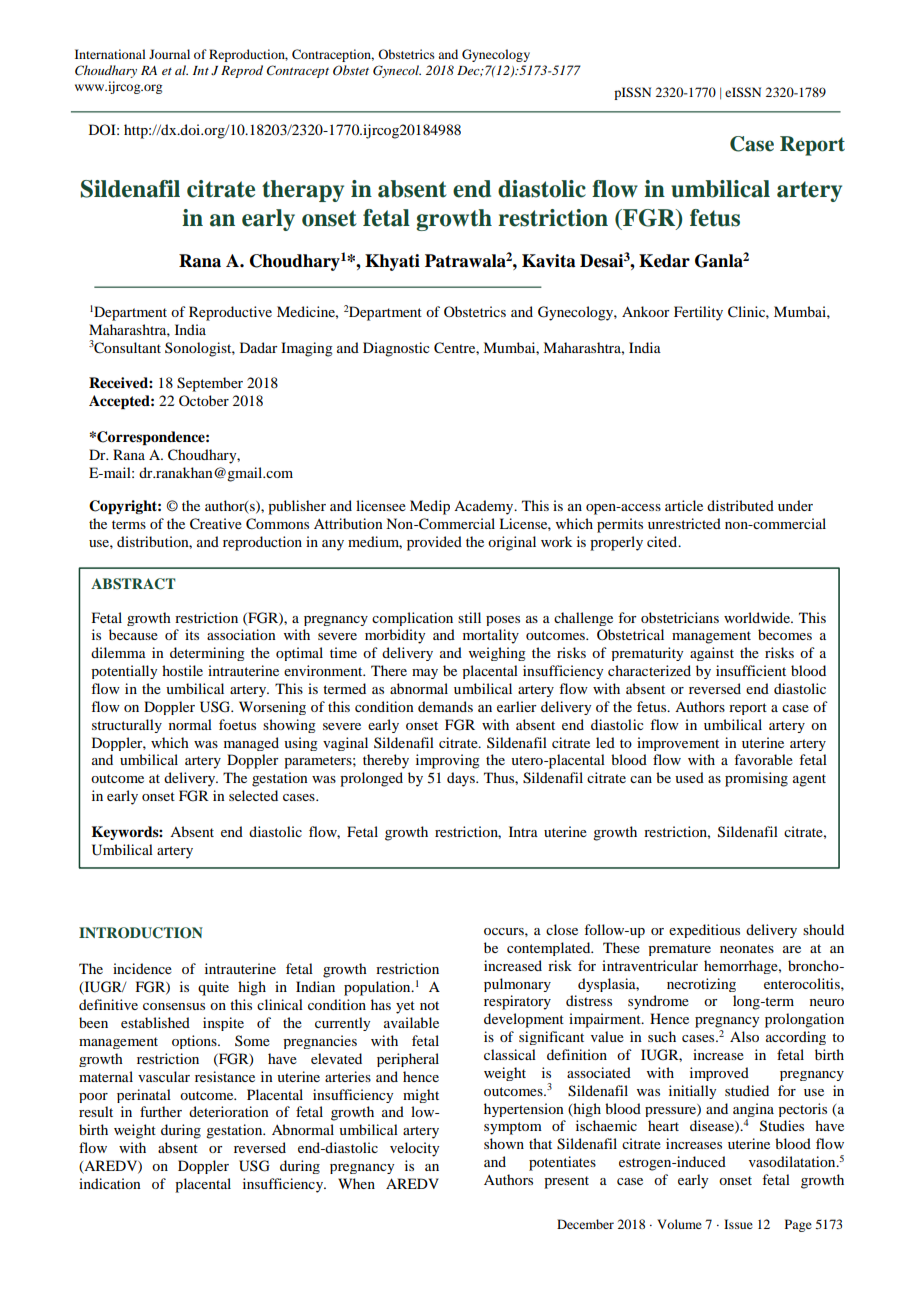  What do you see at coordinates (664, 261) in the image?
I see `Kedar` at bounding box center [664, 261].
